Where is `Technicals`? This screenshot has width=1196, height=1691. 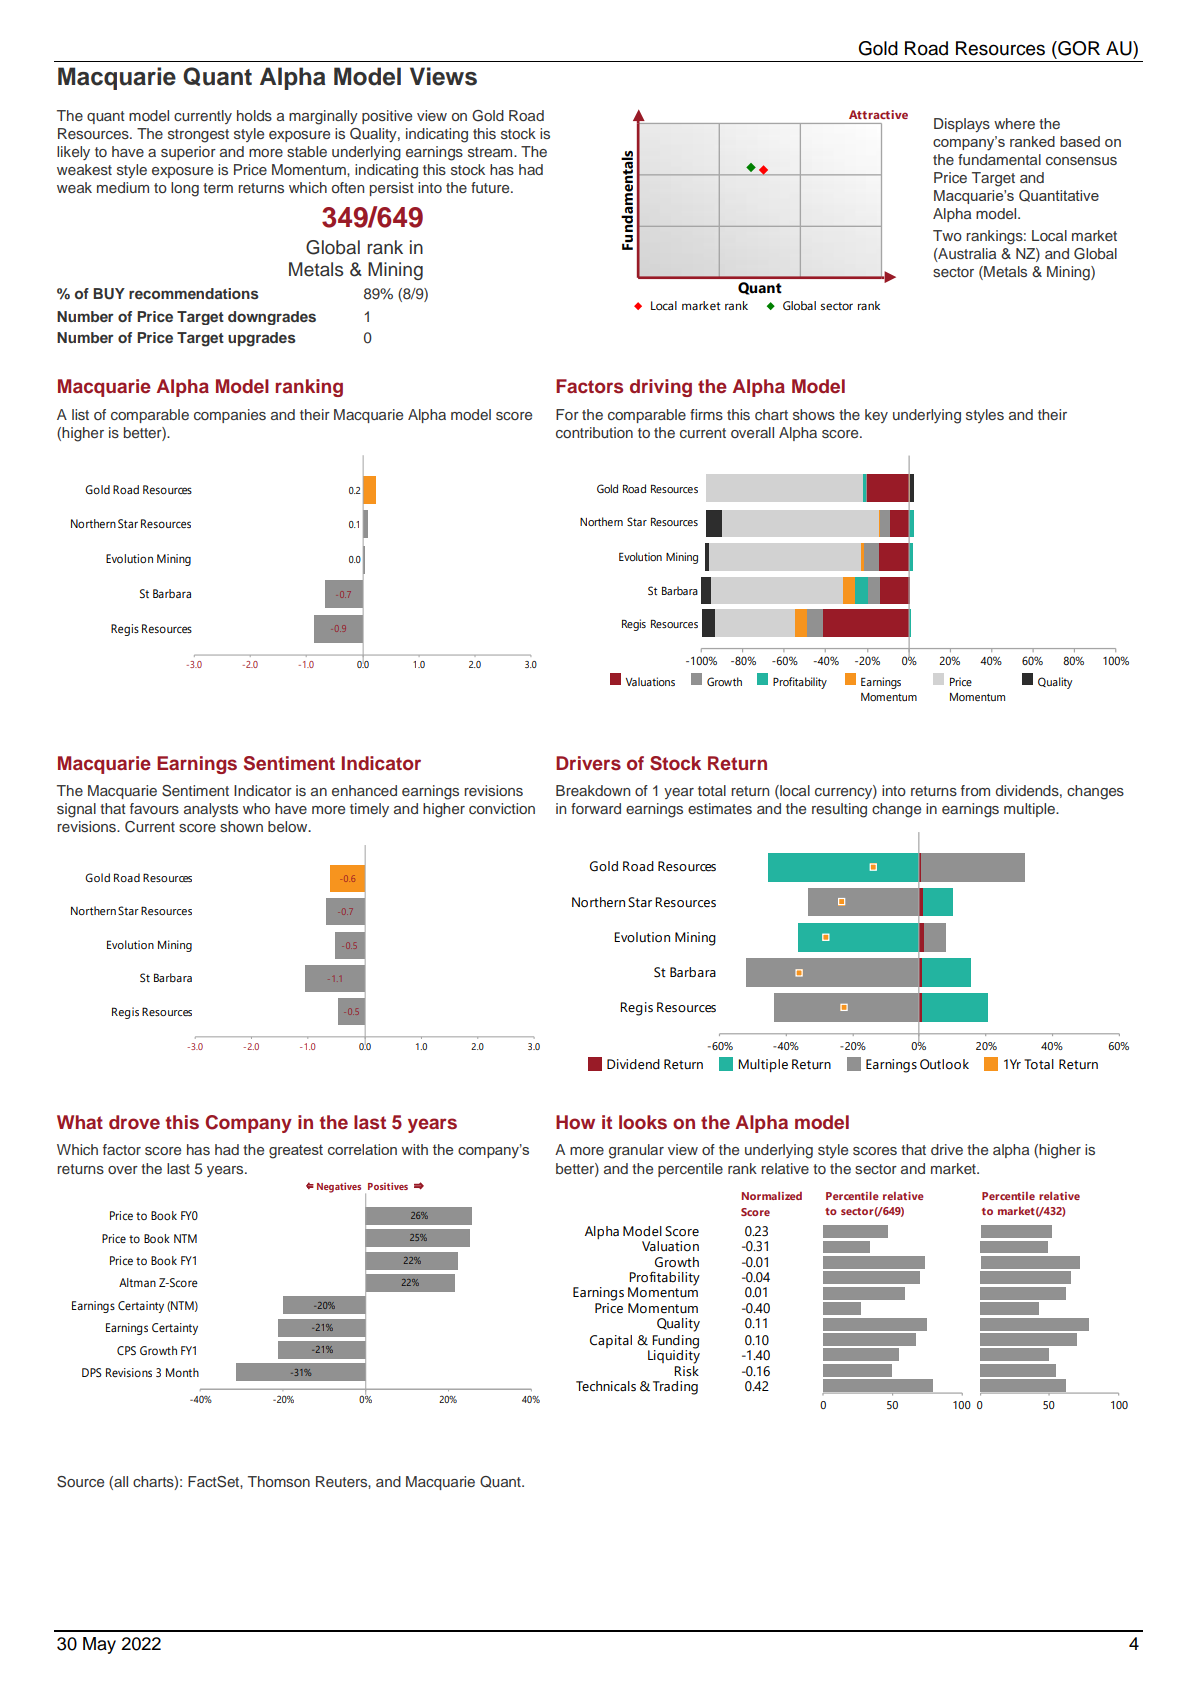
Technicals is located at coordinates (606, 1386).
